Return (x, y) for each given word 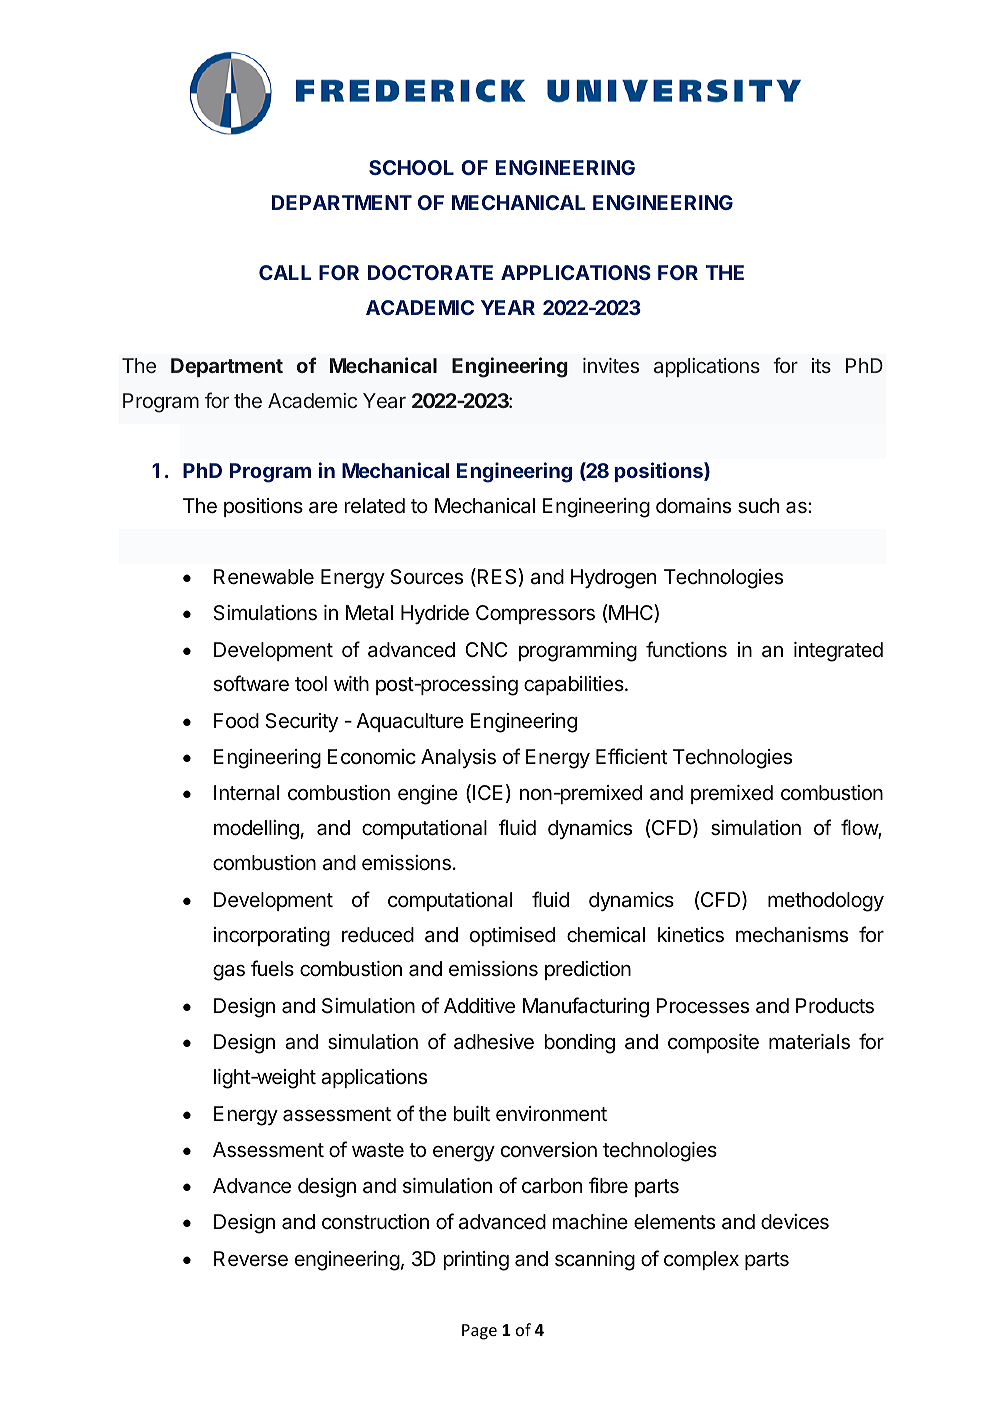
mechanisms (792, 935)
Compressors (535, 614)
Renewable (264, 577)
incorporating (272, 937)
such (758, 506)
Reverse (251, 1259)
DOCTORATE (430, 272)
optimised (512, 936)
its (821, 365)
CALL (285, 272)
